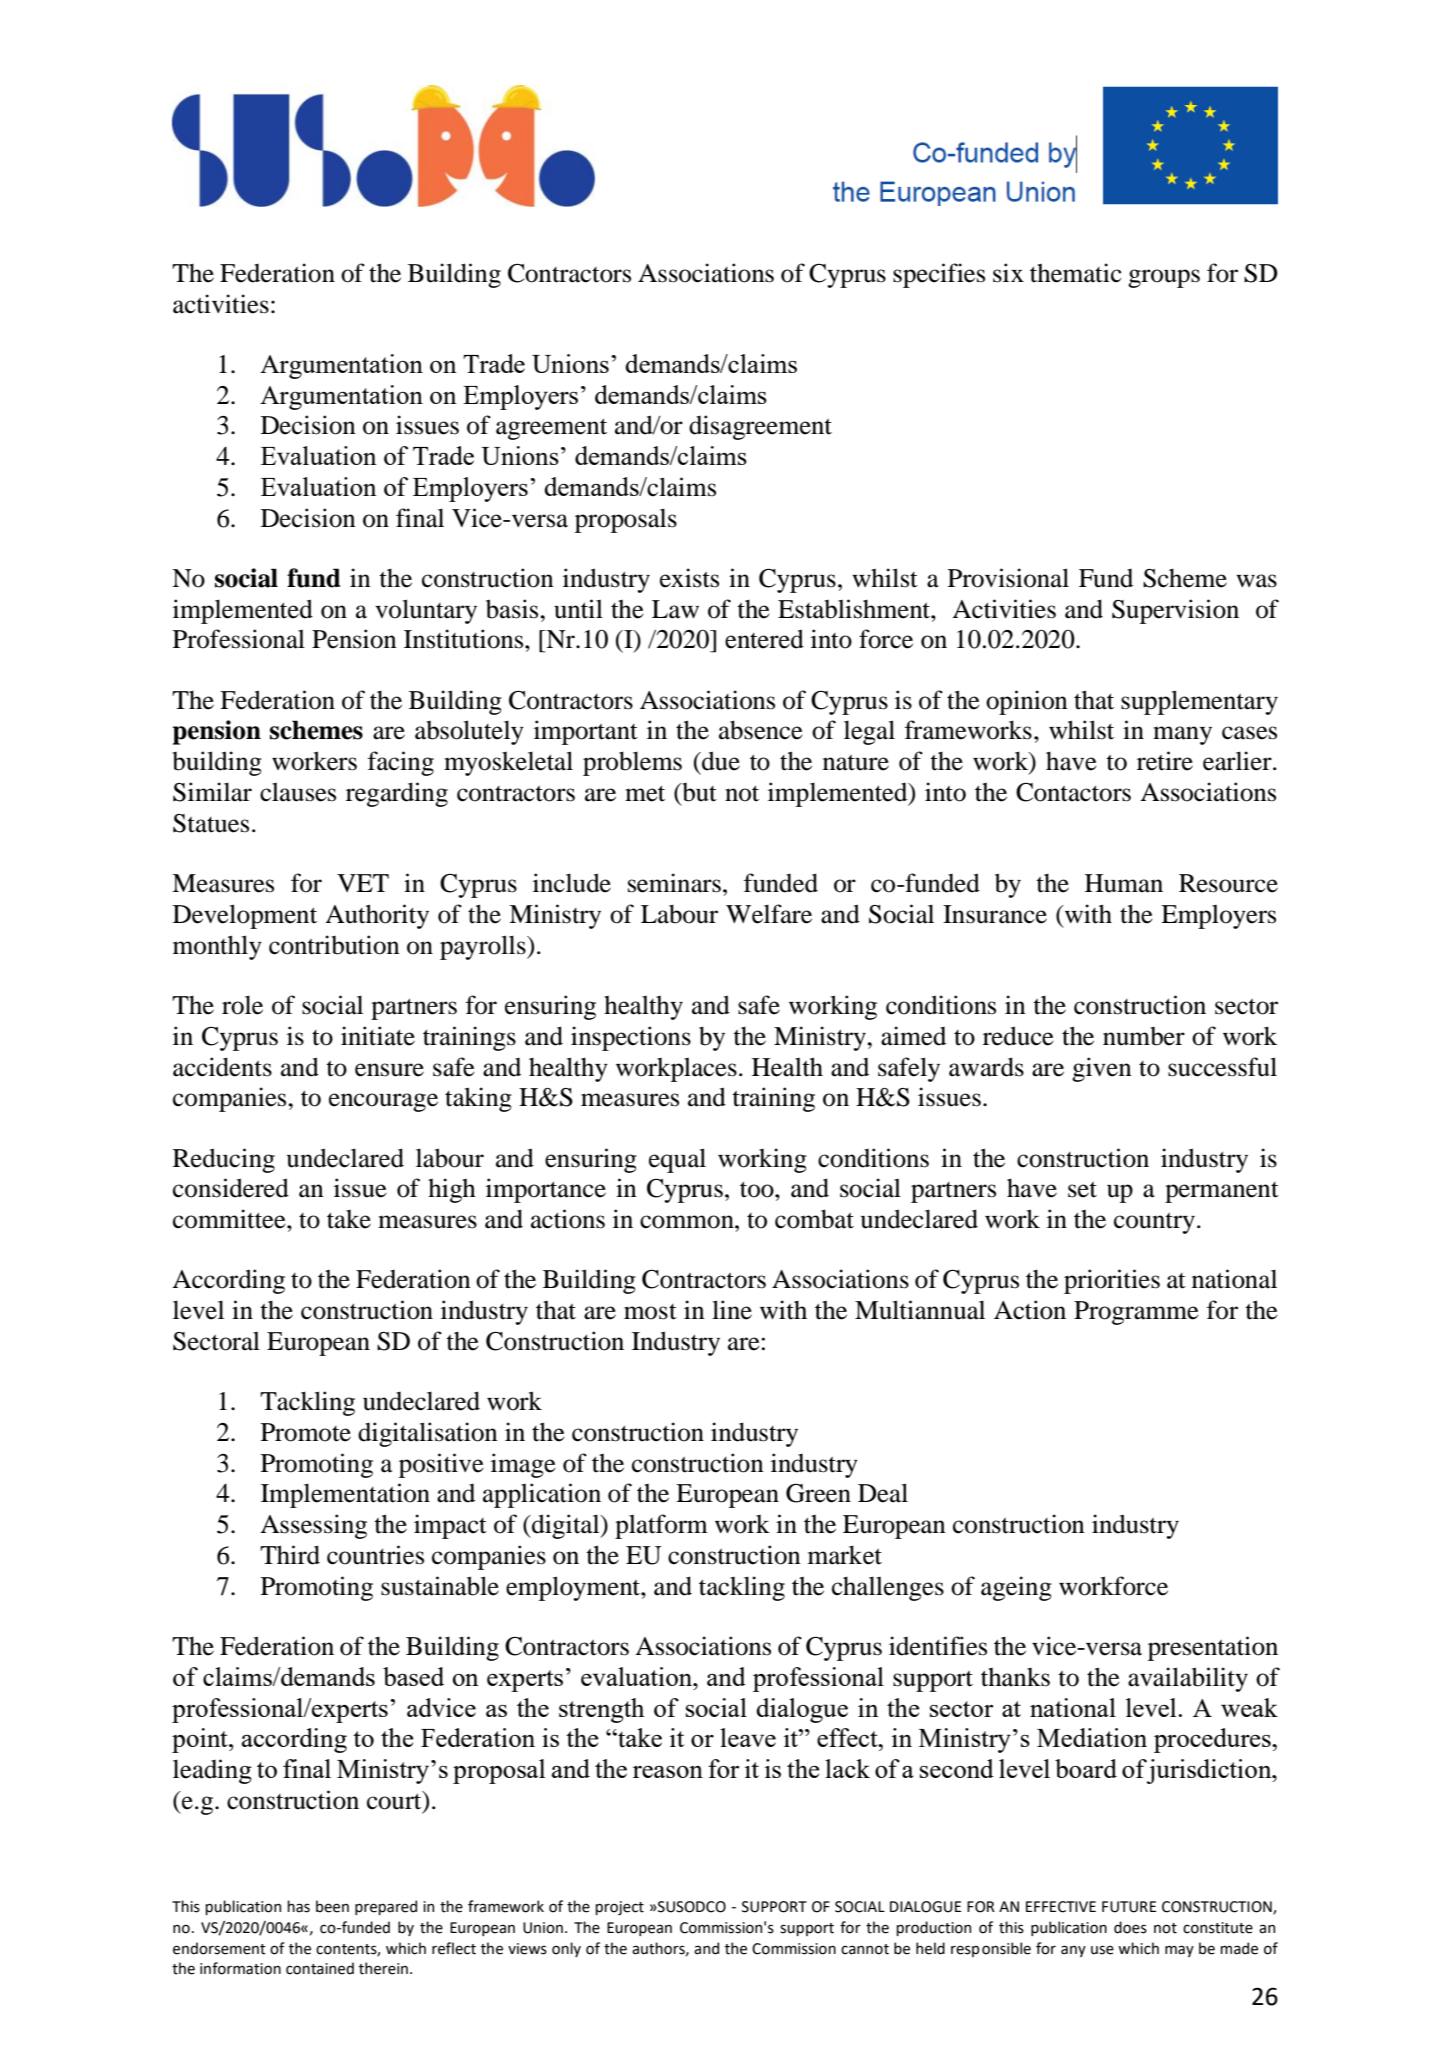 Image resolution: width=1451 pixels, height=2052 pixels. What do you see at coordinates (1016, 1588) in the image?
I see `ageing` at bounding box center [1016, 1588].
